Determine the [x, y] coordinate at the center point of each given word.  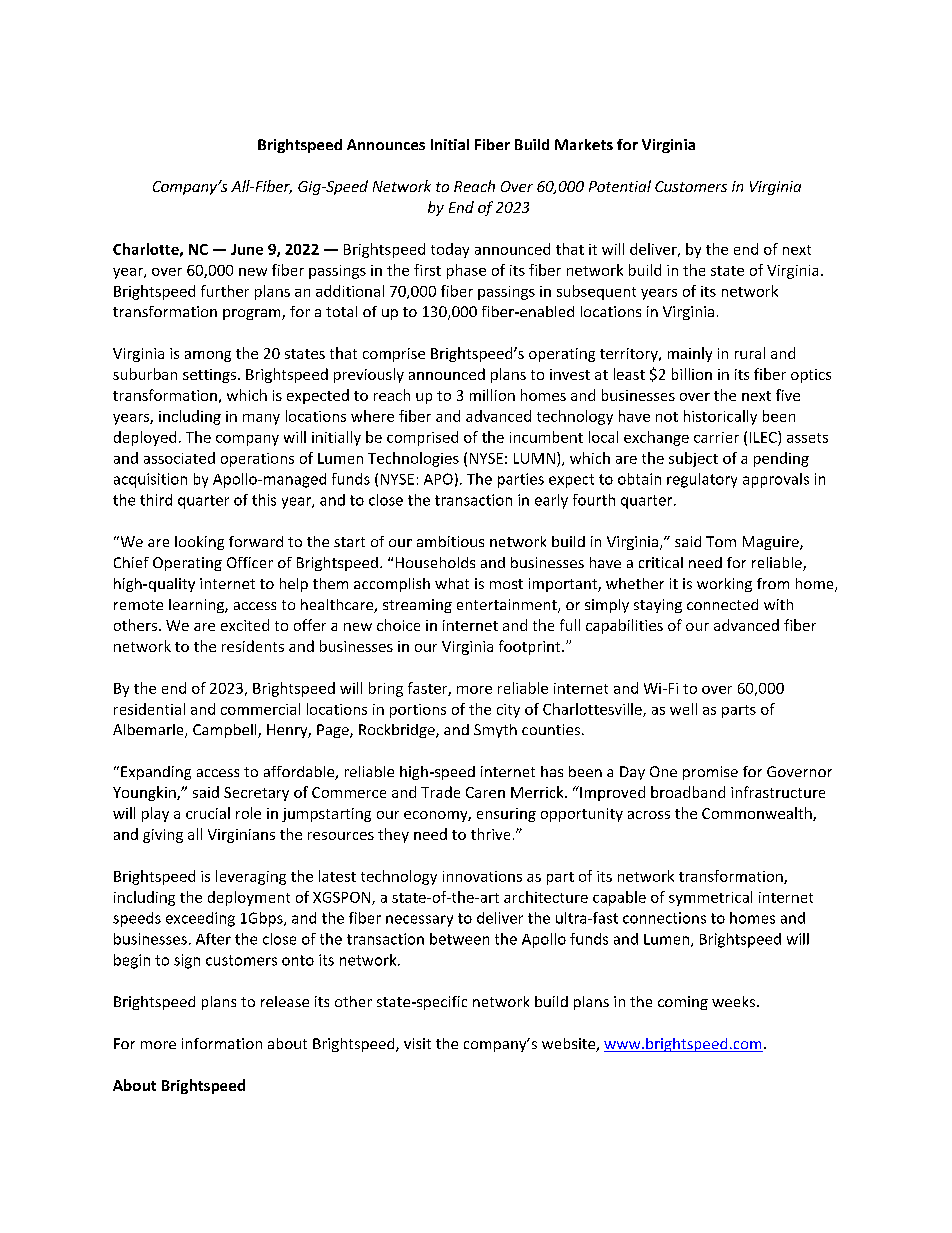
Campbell [226, 731]
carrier [716, 437]
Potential [620, 186]
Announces [386, 144]
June [247, 249]
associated [179, 458]
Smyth [495, 731]
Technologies [413, 459]
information [222, 1043]
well [683, 709]
